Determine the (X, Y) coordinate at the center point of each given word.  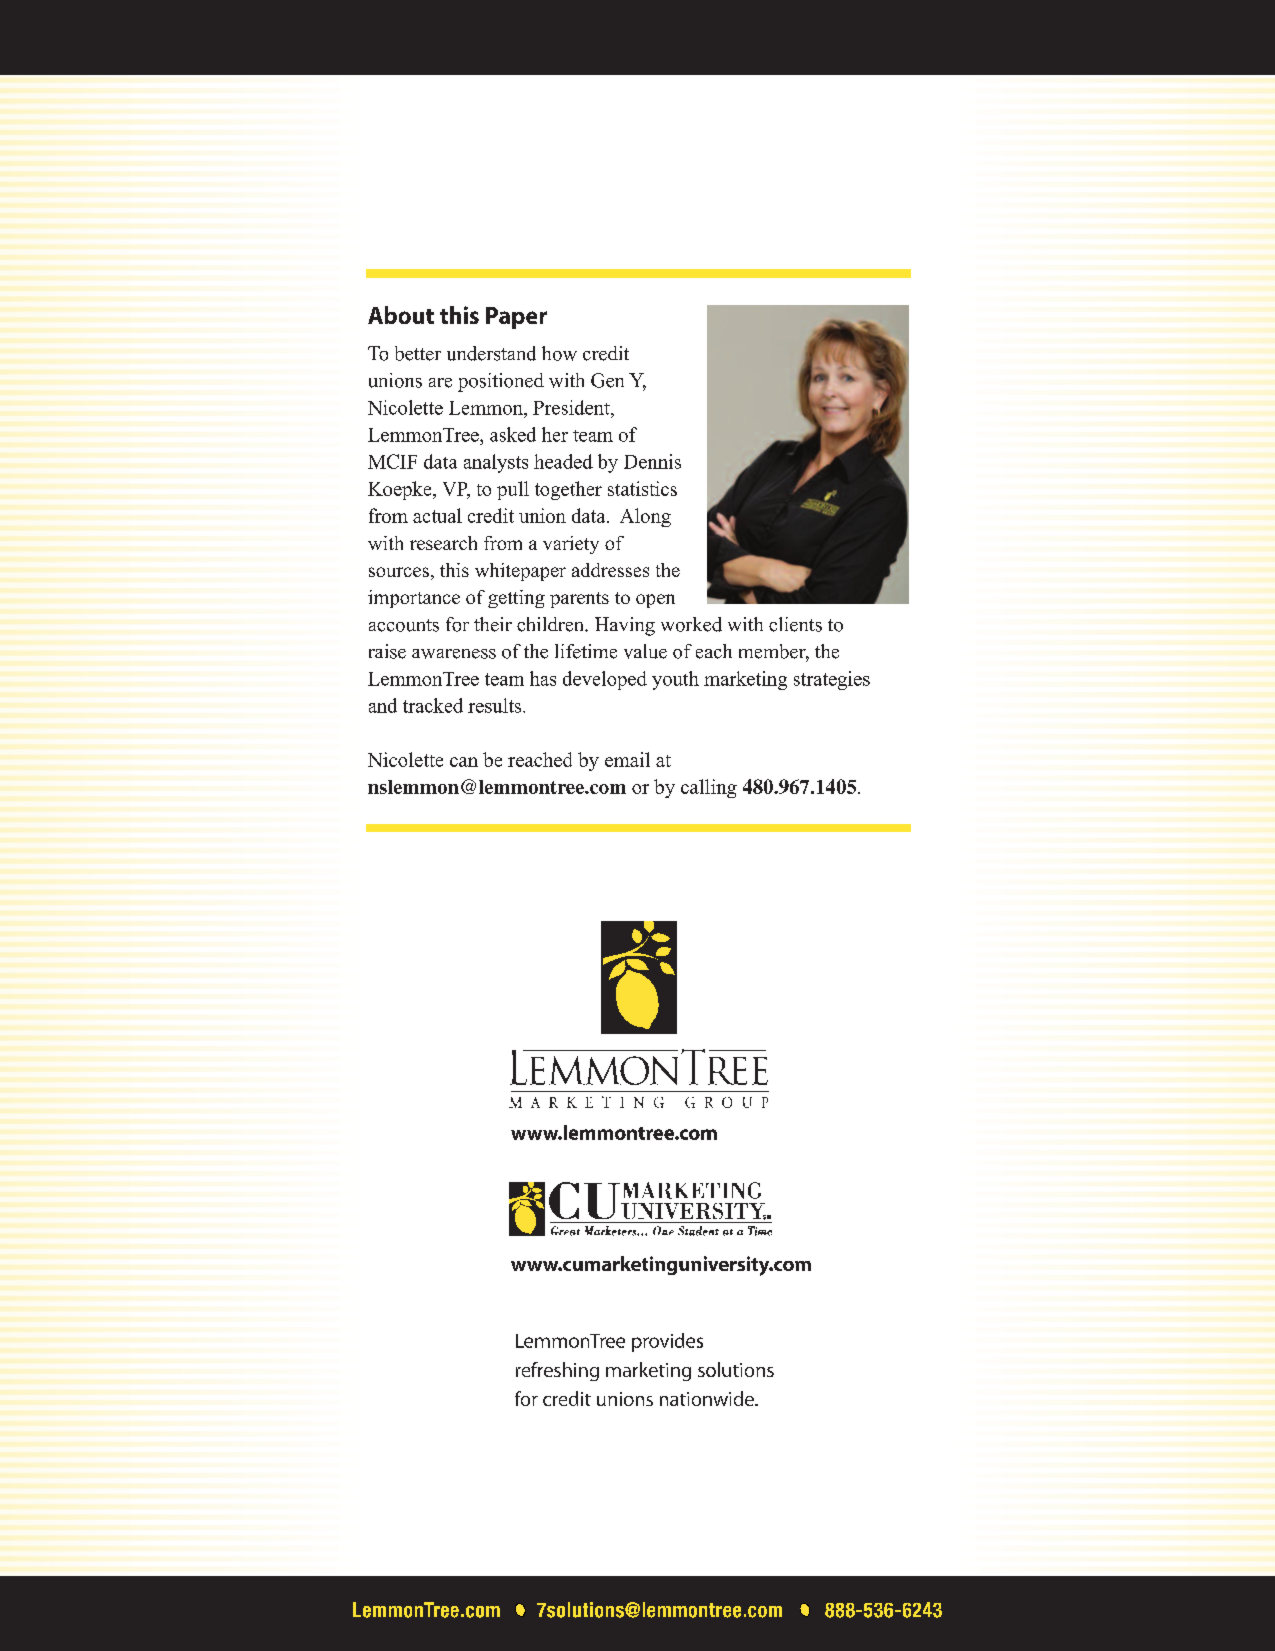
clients (795, 624)
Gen (607, 380)
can (464, 762)
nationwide (708, 1398)
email (627, 759)
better (418, 353)
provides (667, 1342)
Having (625, 626)
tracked (433, 705)
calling (709, 788)
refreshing (557, 1371)
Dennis (652, 461)
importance (414, 599)
